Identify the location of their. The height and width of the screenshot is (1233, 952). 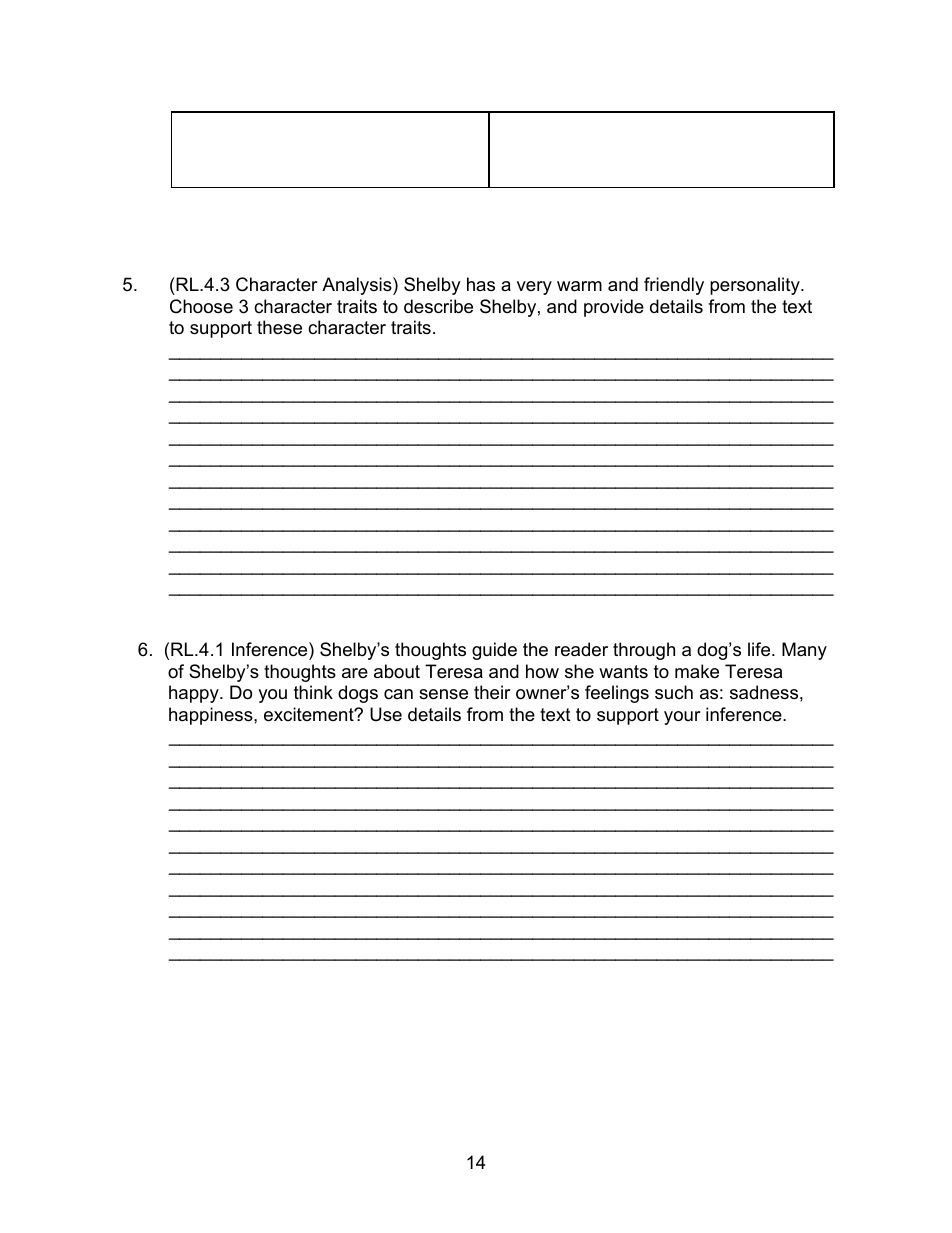
(492, 692).
